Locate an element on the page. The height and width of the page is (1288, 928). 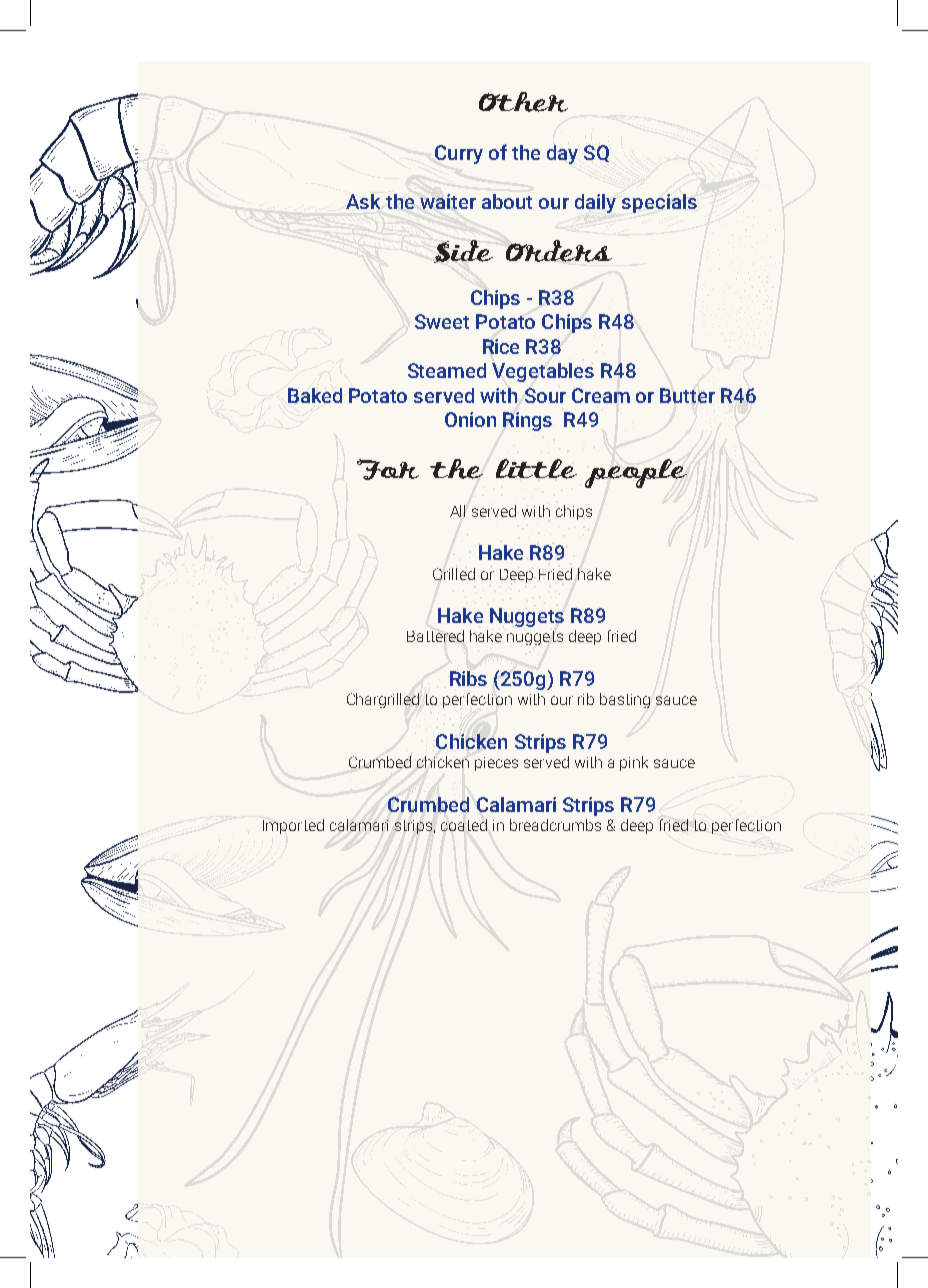
Cream is located at coordinates (601, 395).
